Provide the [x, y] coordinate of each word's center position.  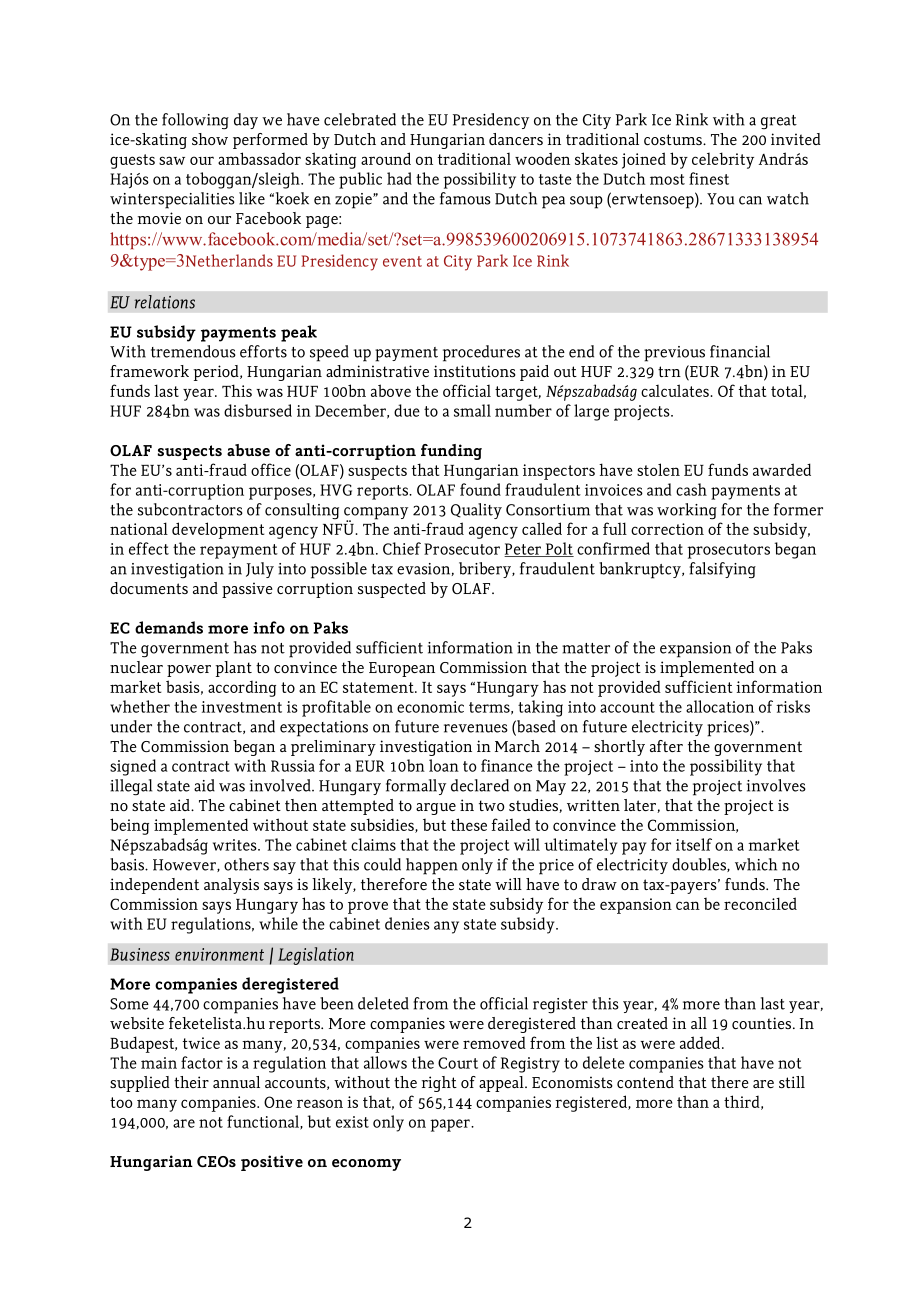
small [472, 410]
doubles [700, 865]
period [217, 373]
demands [169, 627]
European [402, 669]
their [191, 1082]
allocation [720, 706]
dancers [516, 139]
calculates [676, 390]
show [210, 139]
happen [432, 866]
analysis [231, 886]
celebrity [723, 160]
